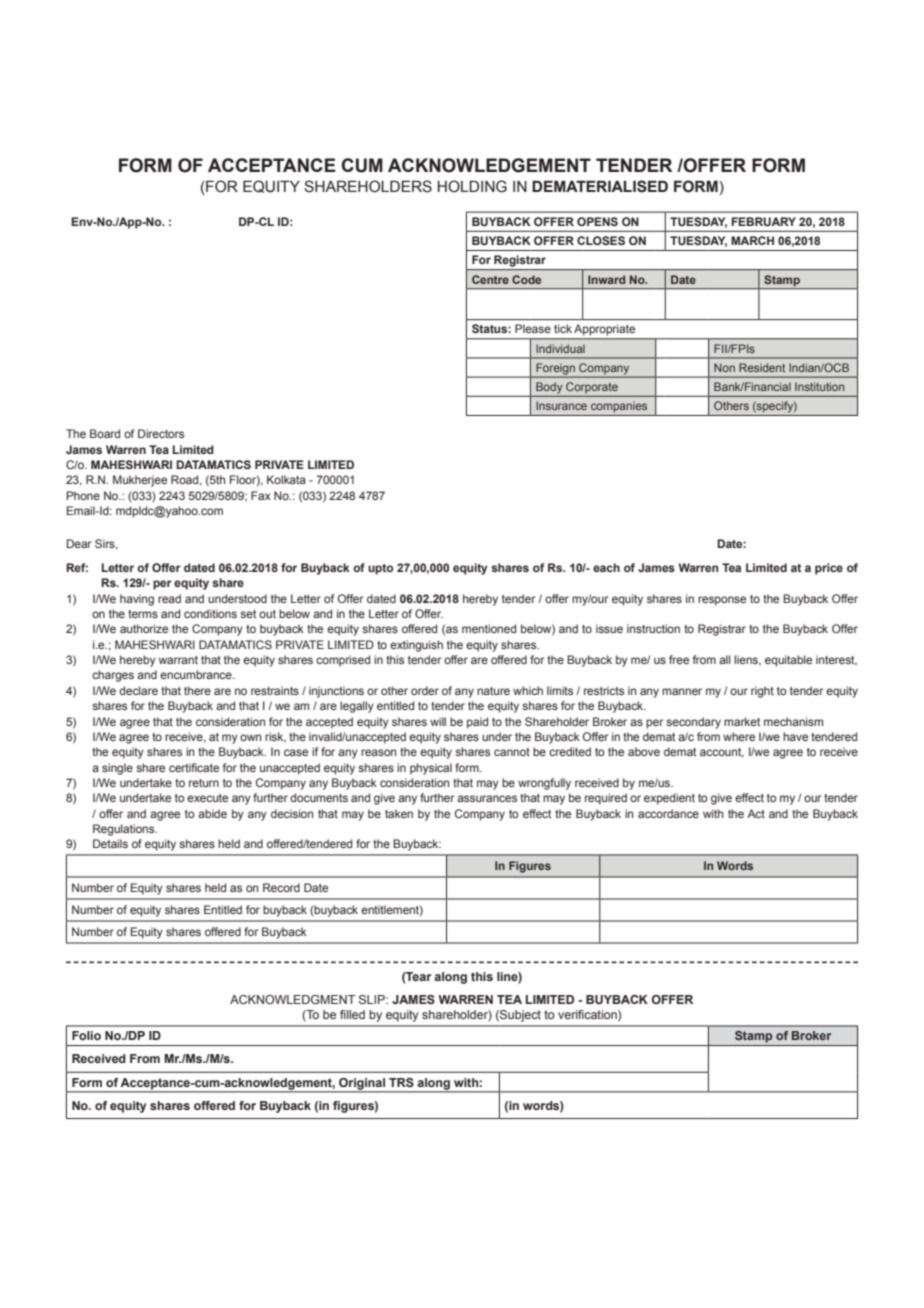  I want to click on Centre, so click(490, 279).
